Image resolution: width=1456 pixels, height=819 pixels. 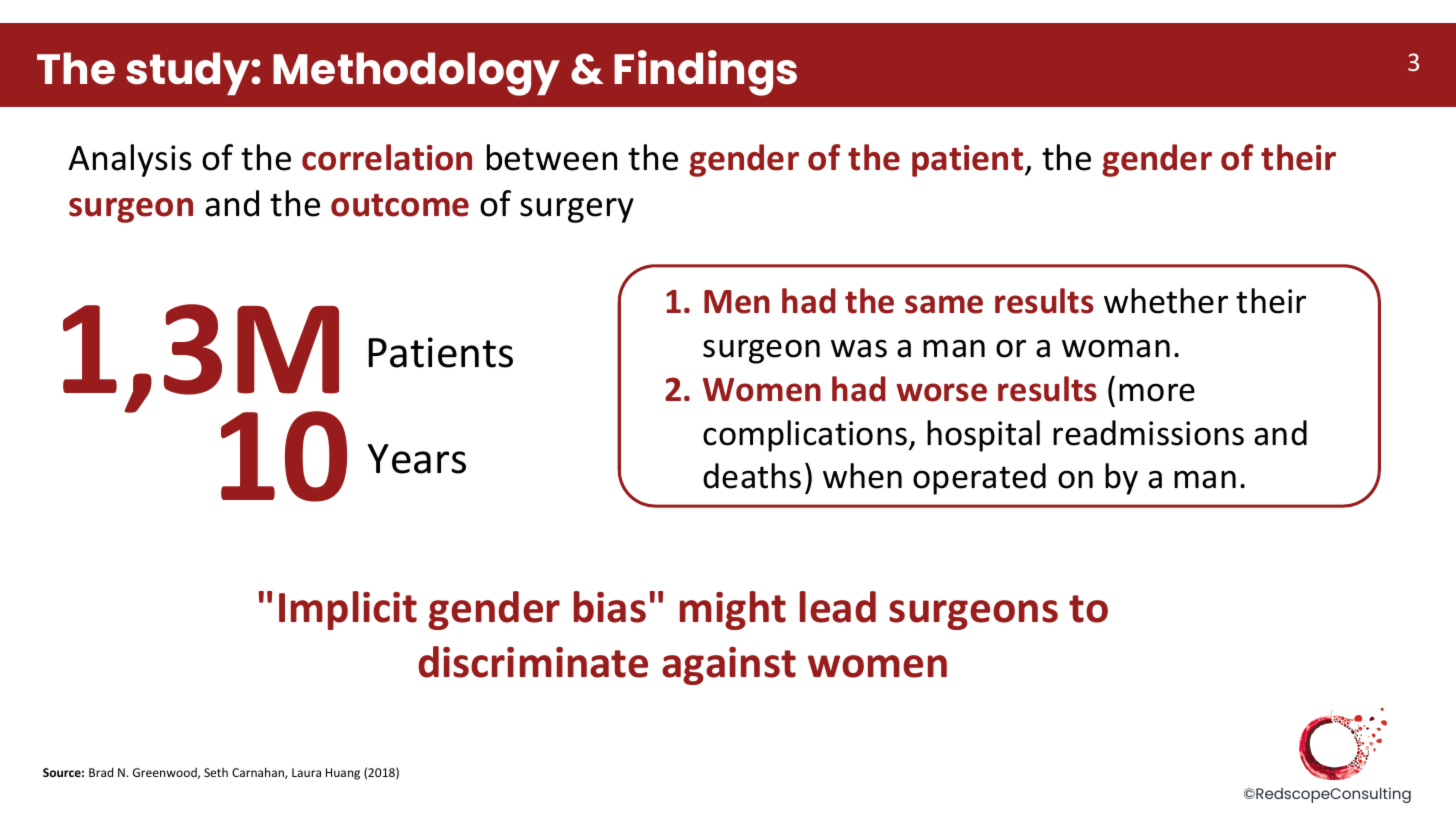 What do you see at coordinates (805, 436) in the screenshot?
I see `complications` at bounding box center [805, 436].
